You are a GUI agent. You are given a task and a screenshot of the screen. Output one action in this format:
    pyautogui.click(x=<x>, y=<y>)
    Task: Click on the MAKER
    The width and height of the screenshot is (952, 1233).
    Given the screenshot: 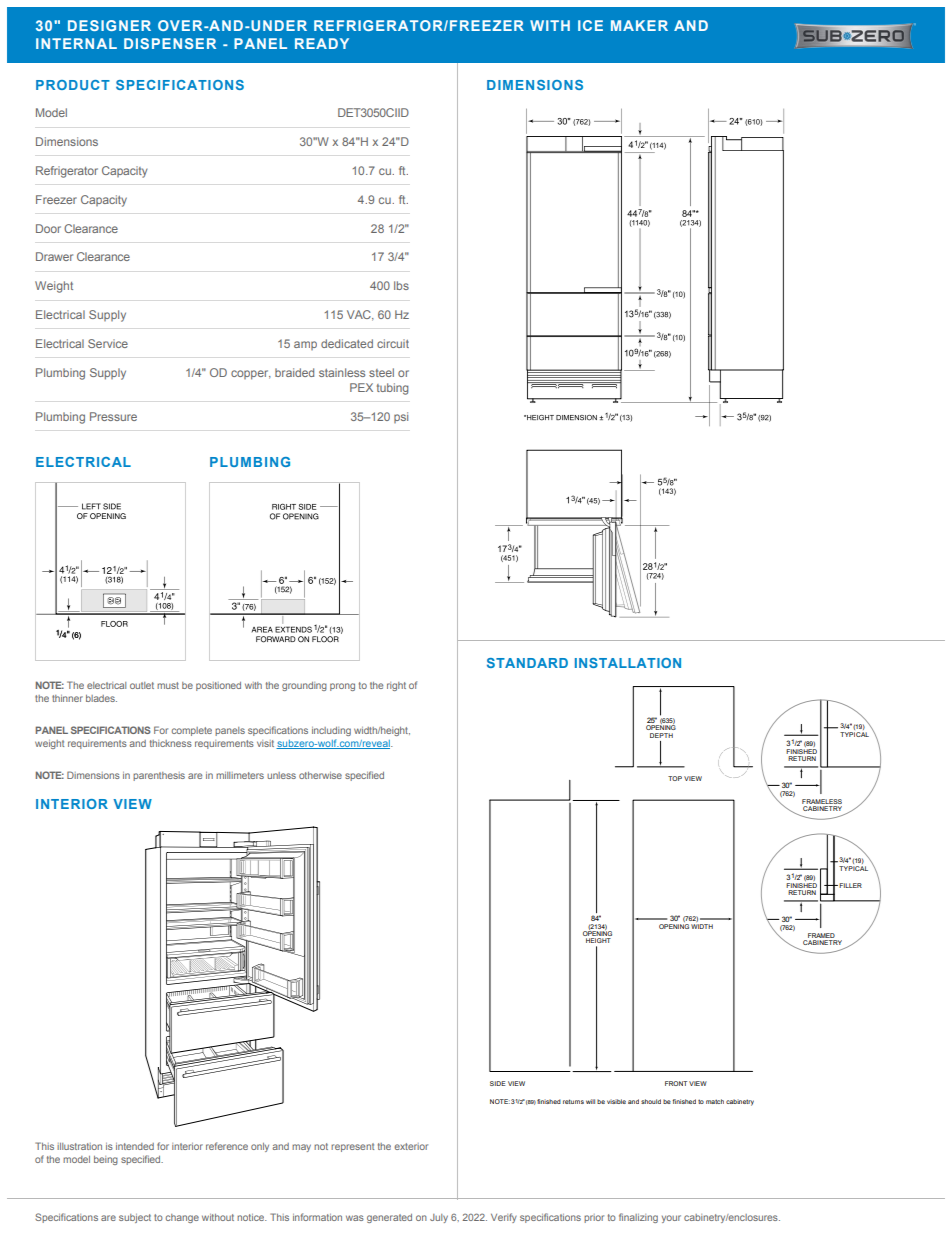 What is the action you would take?
    pyautogui.click(x=639, y=25)
